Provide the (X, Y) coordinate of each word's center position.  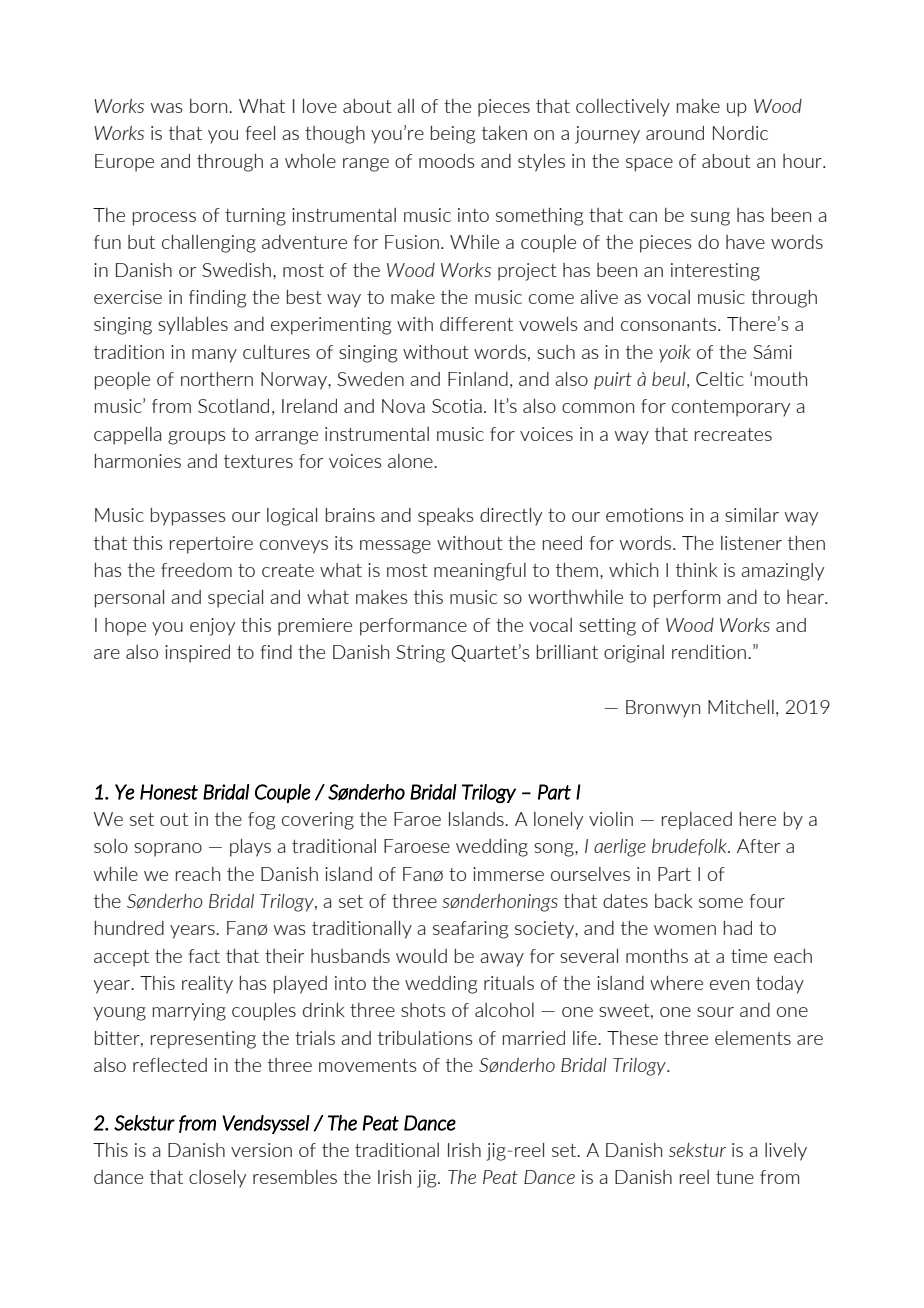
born (210, 106)
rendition (709, 652)
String (420, 654)
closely (217, 1179)
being (453, 135)
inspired (197, 654)
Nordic (740, 133)
